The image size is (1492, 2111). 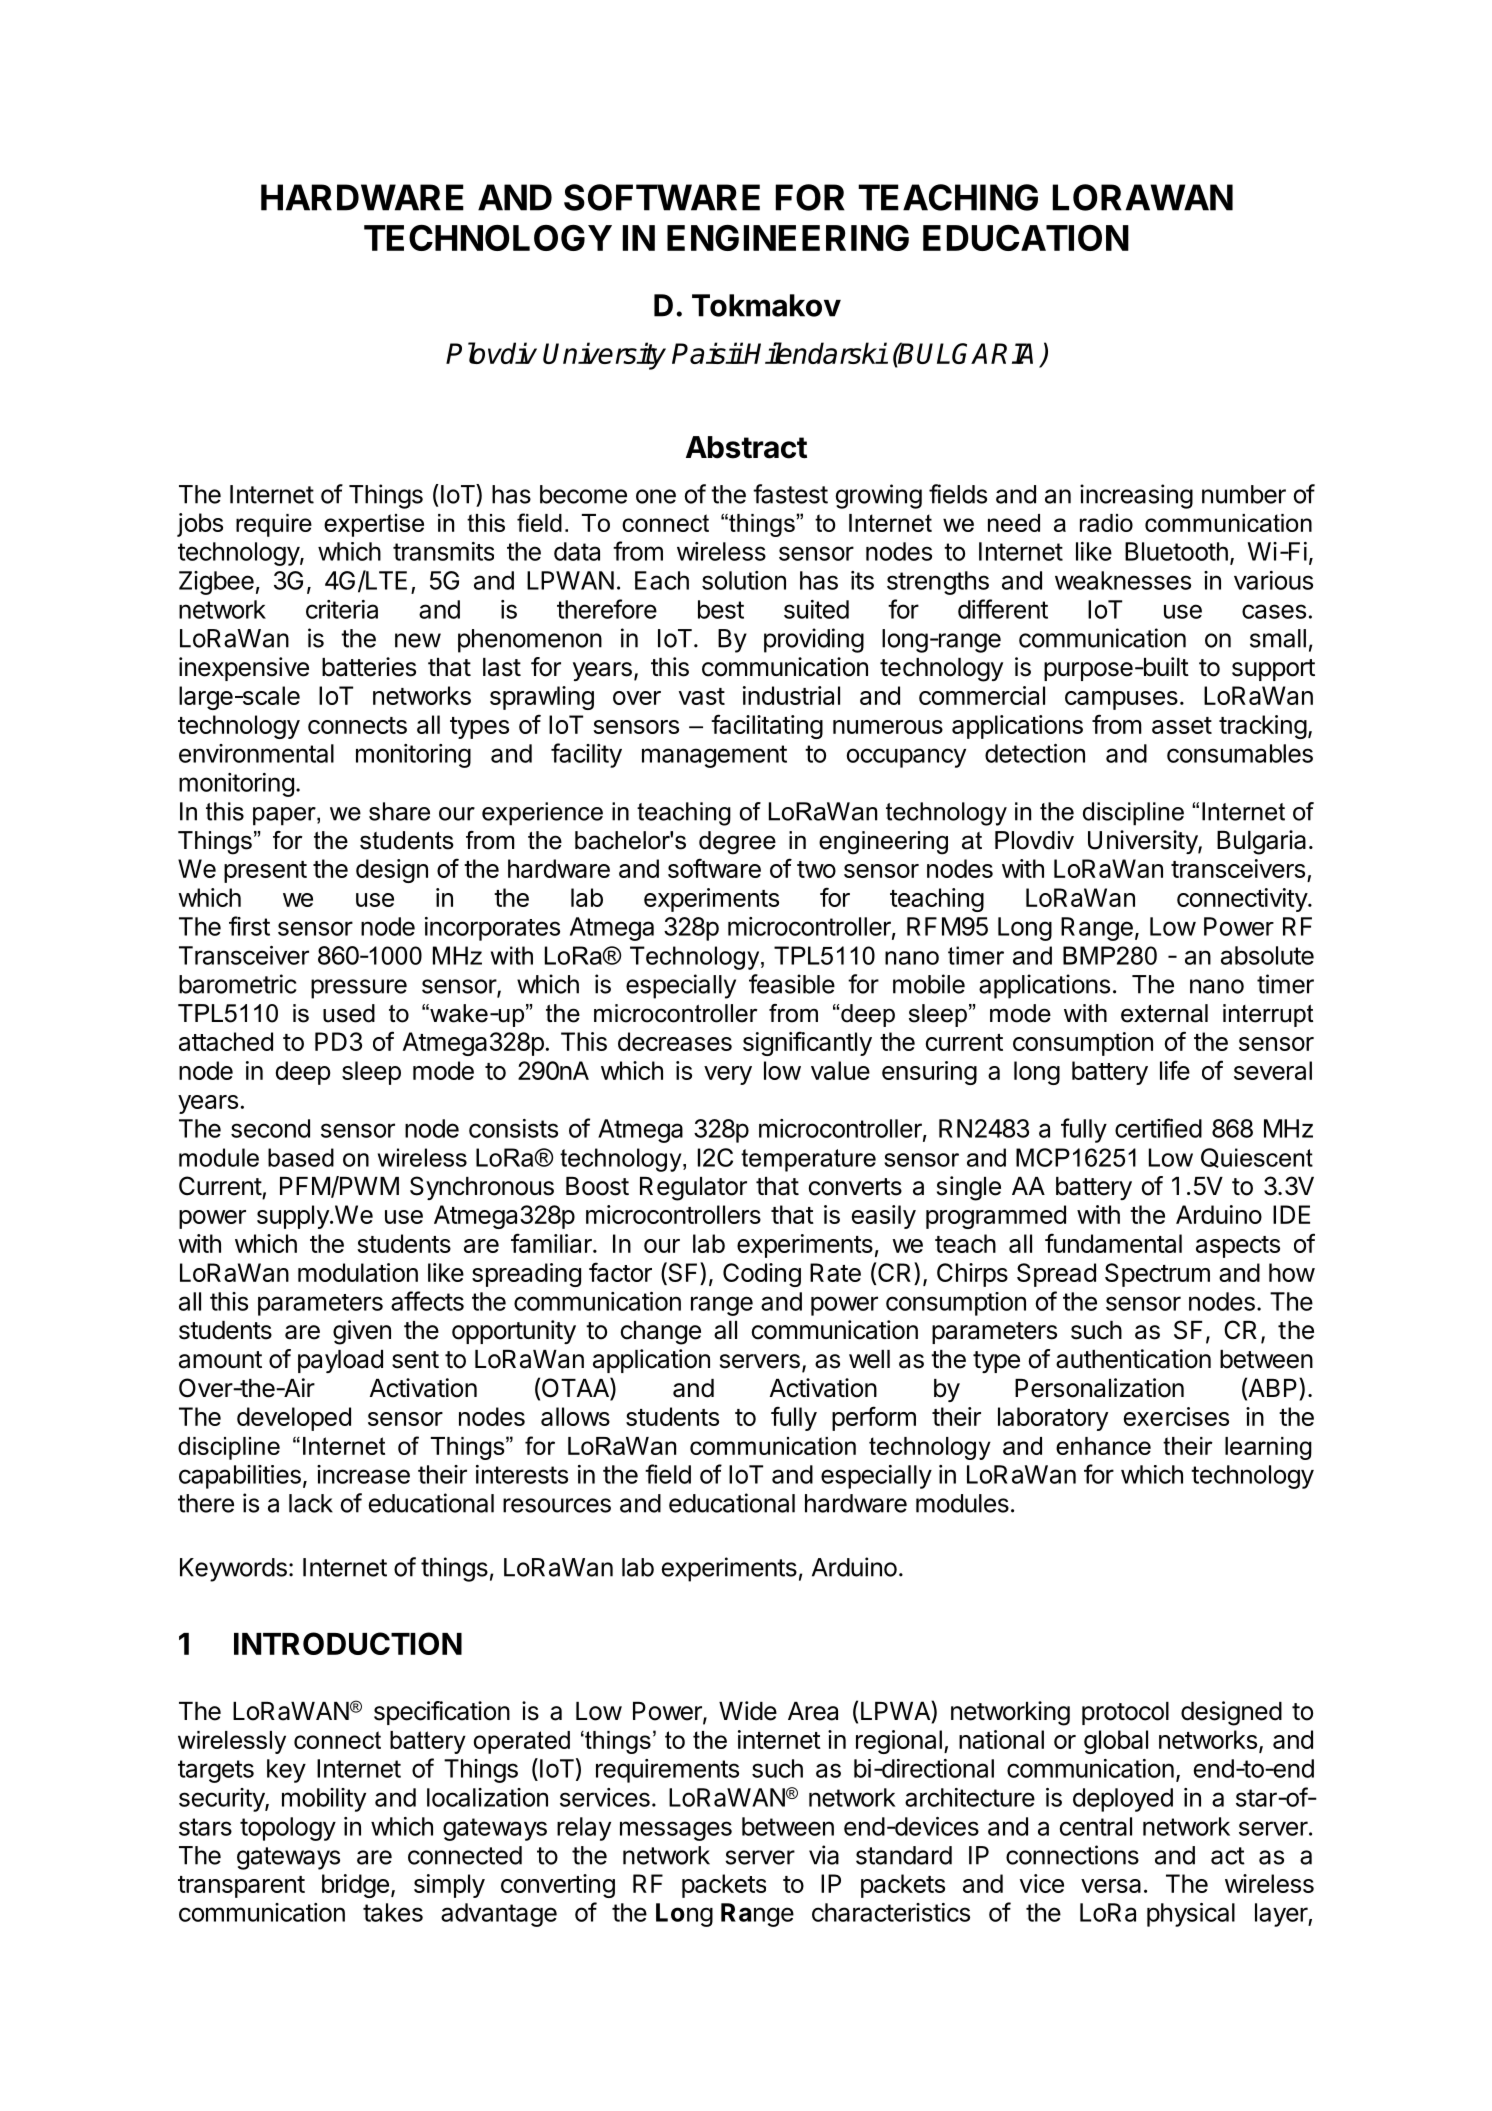 I want to click on bridge, so click(x=355, y=1886).
